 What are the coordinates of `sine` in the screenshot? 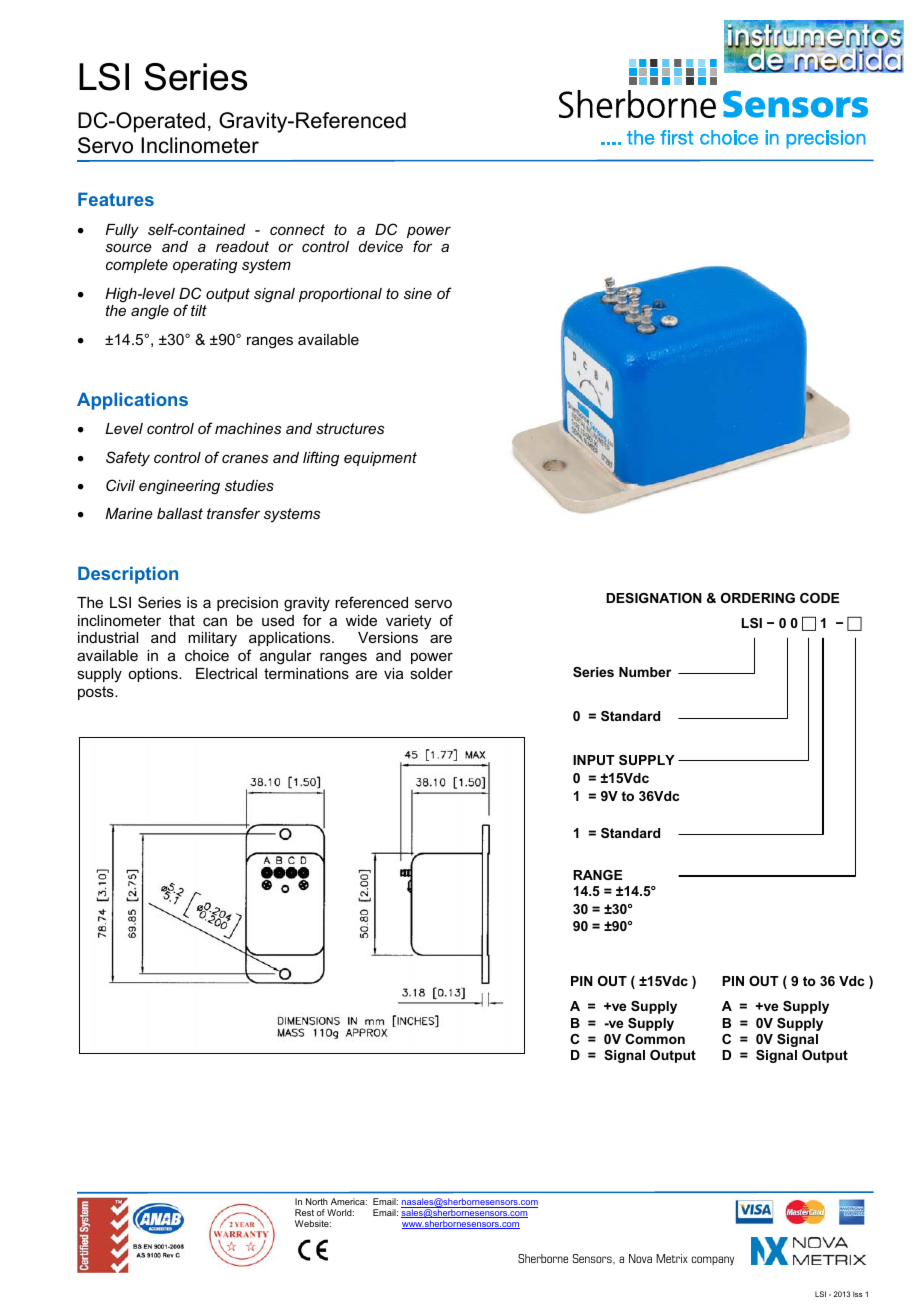 It's located at (418, 293).
